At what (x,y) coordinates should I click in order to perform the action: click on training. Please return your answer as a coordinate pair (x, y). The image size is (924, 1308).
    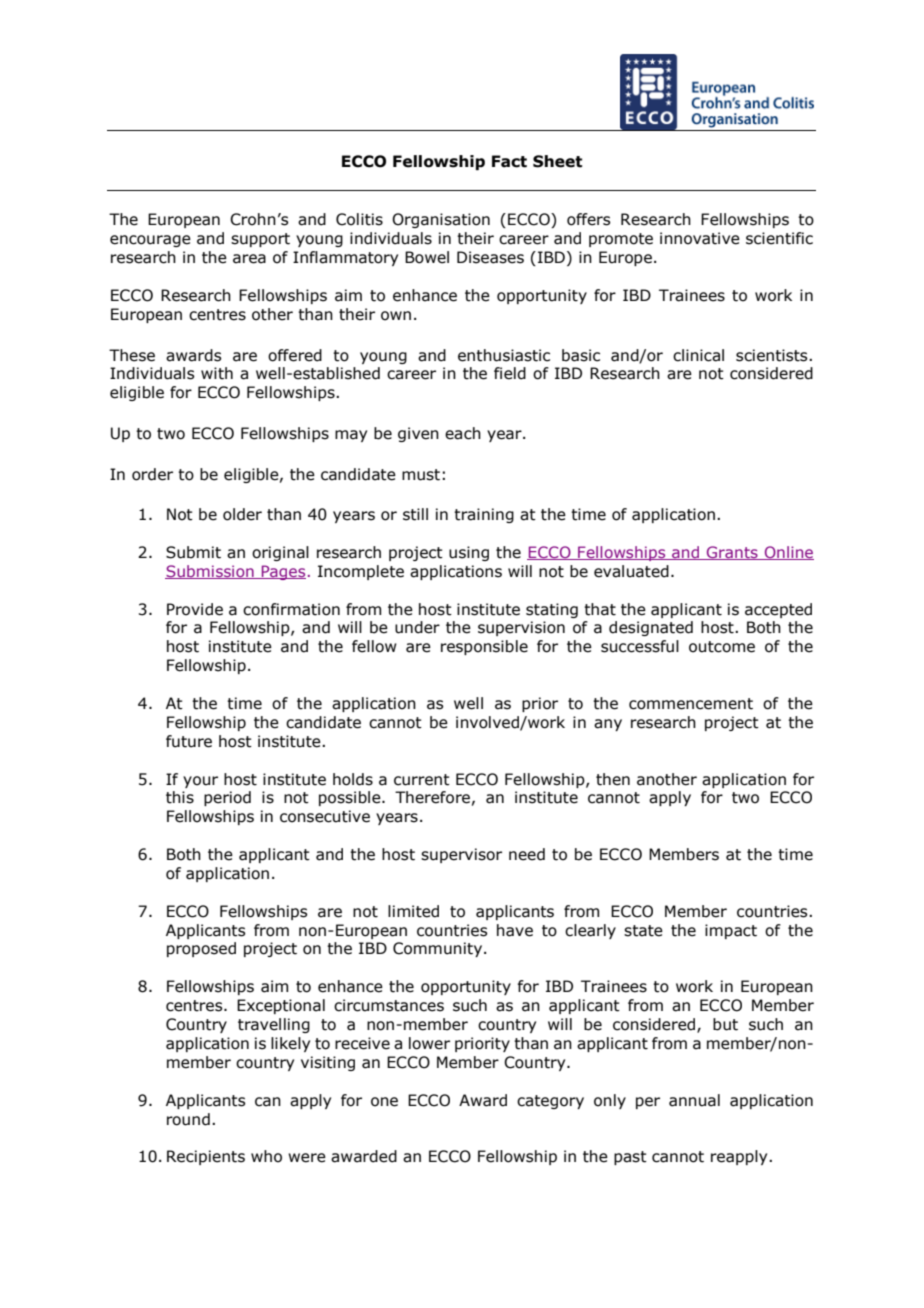
    Looking at the image, I should click on (484, 515).
